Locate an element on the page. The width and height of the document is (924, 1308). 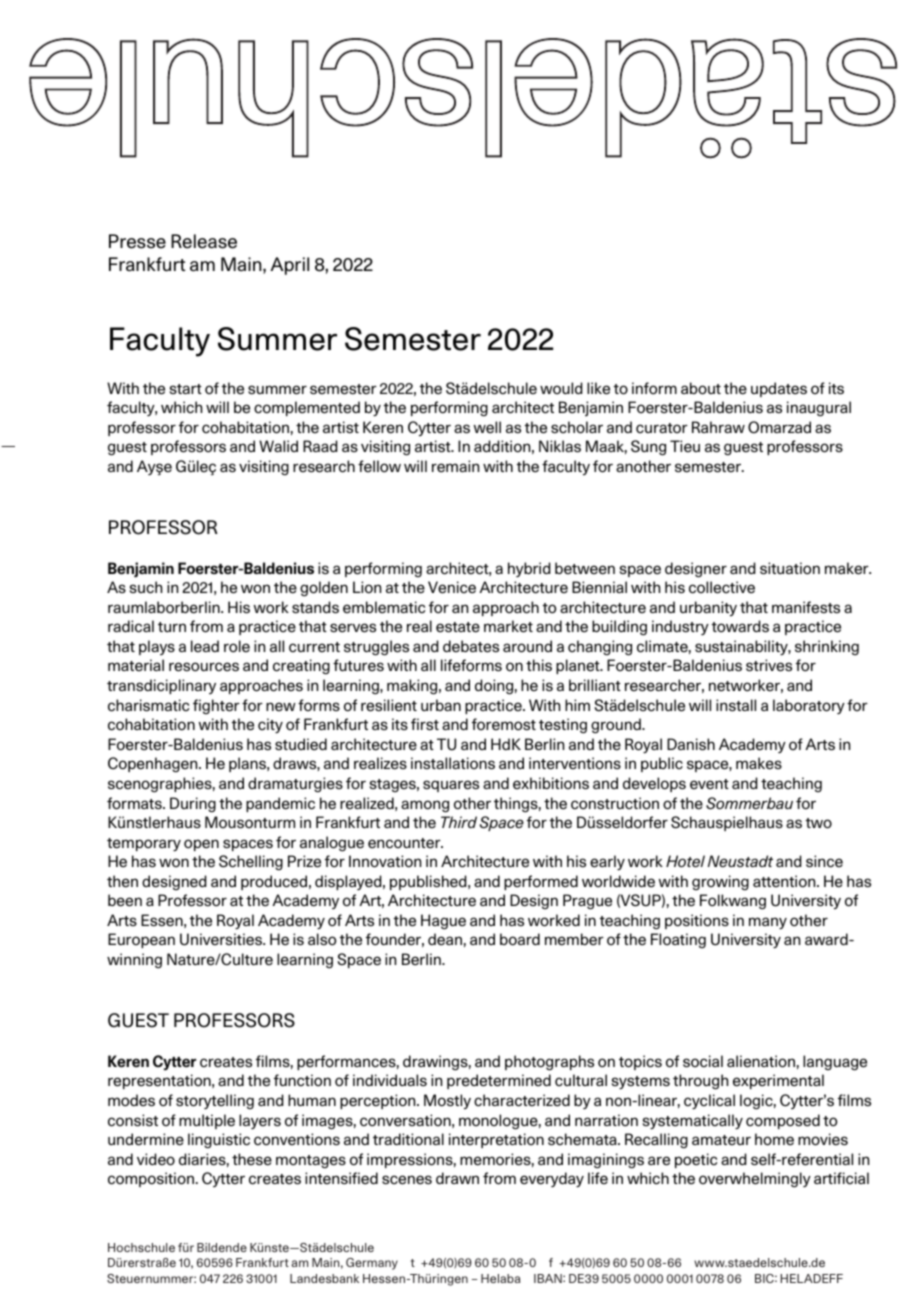
composition is located at coordinates (151, 1179).
